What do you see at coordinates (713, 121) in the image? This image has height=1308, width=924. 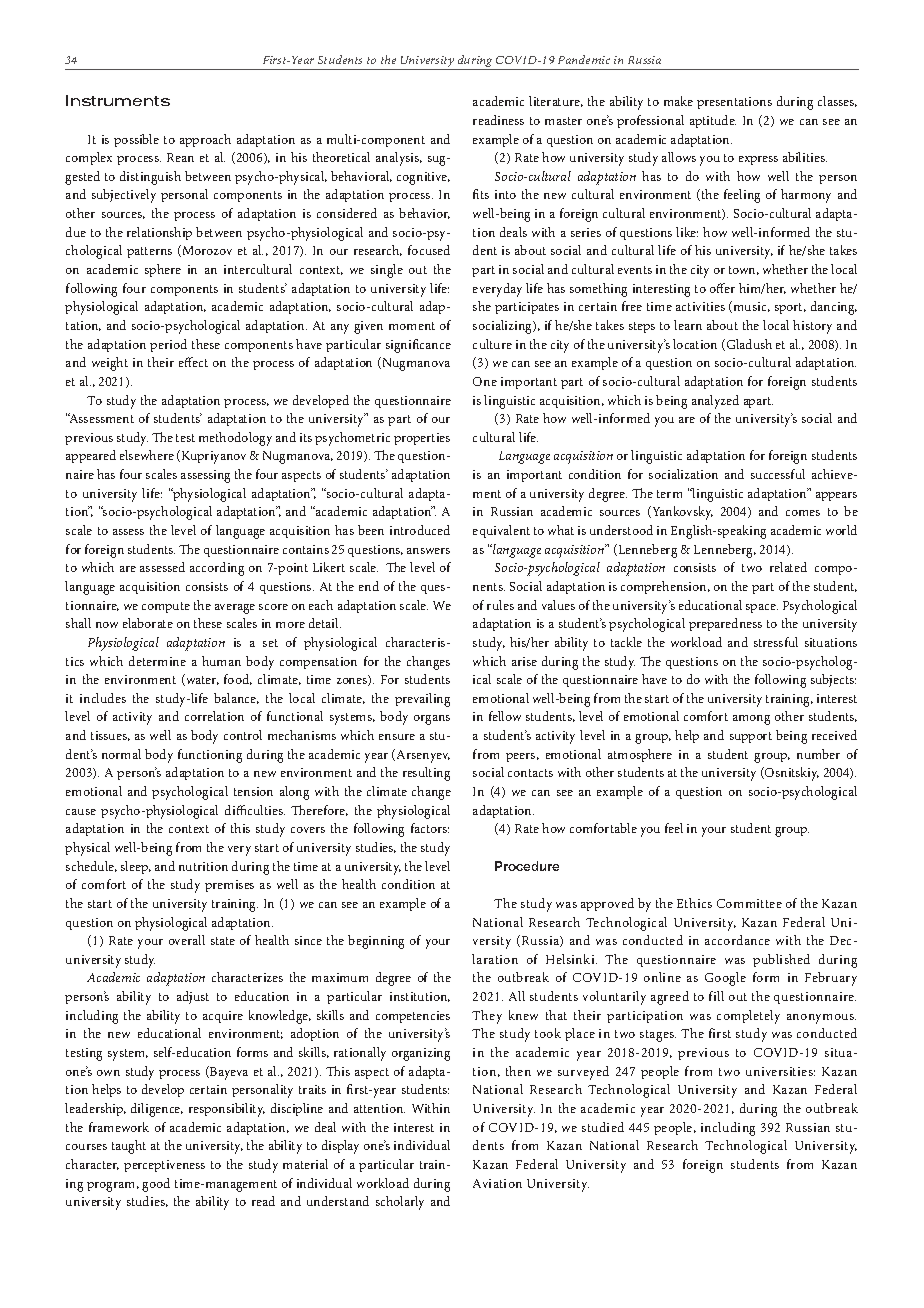 I see `aptitude` at bounding box center [713, 121].
